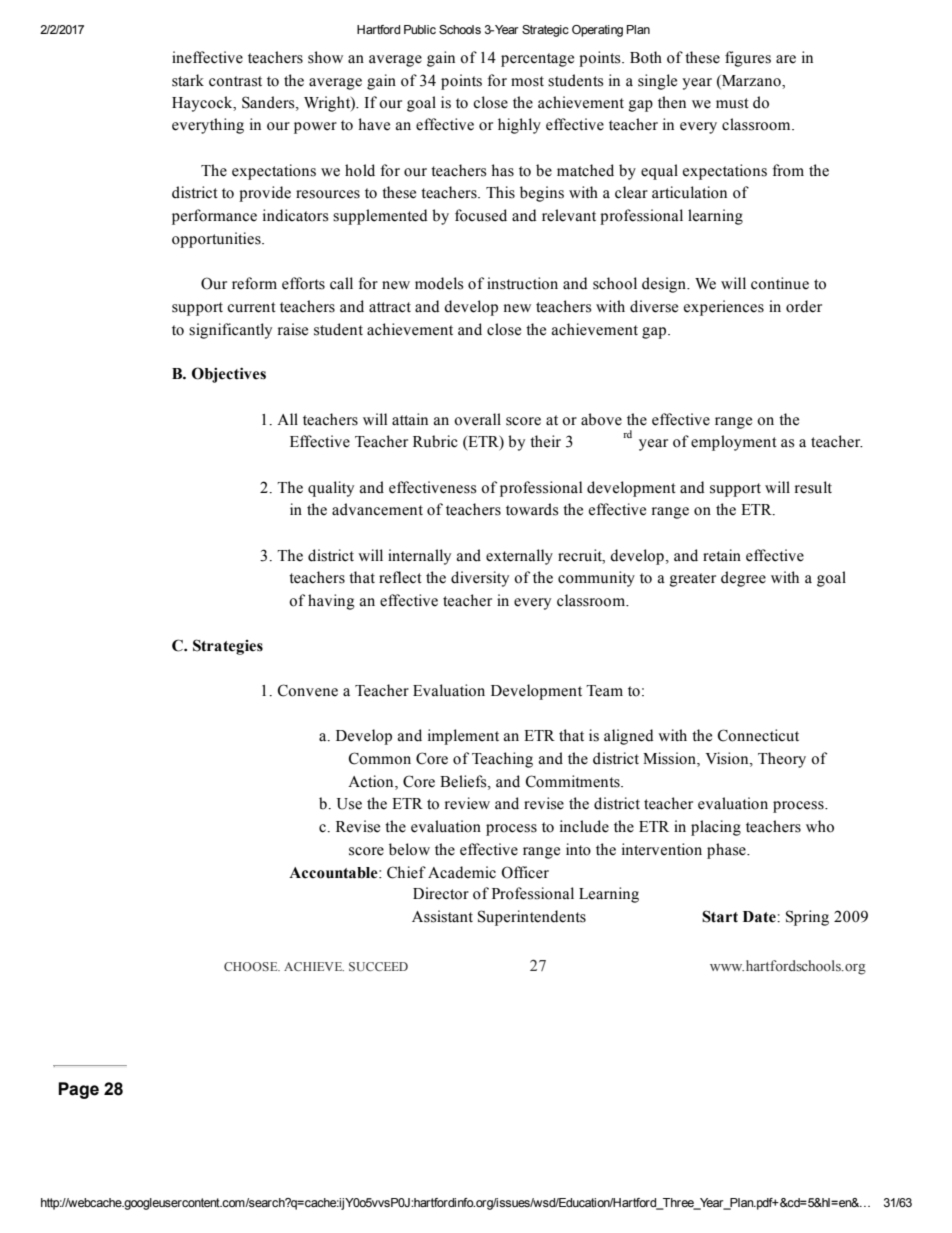 The height and width of the page is (1233, 952). Describe the element at coordinates (722, 555) in the page. I see `retain` at that location.
